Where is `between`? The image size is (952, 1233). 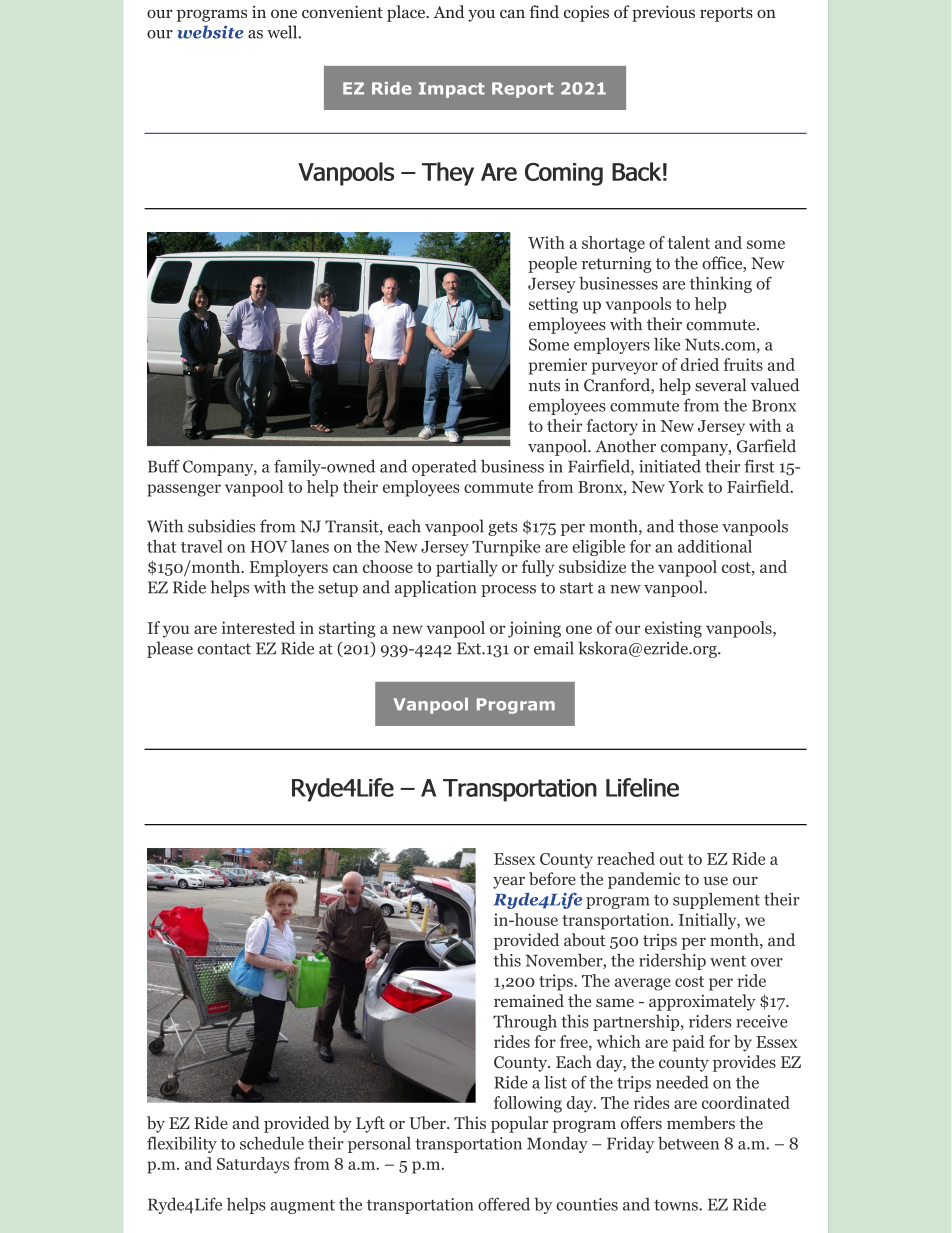
between is located at coordinates (688, 1143).
